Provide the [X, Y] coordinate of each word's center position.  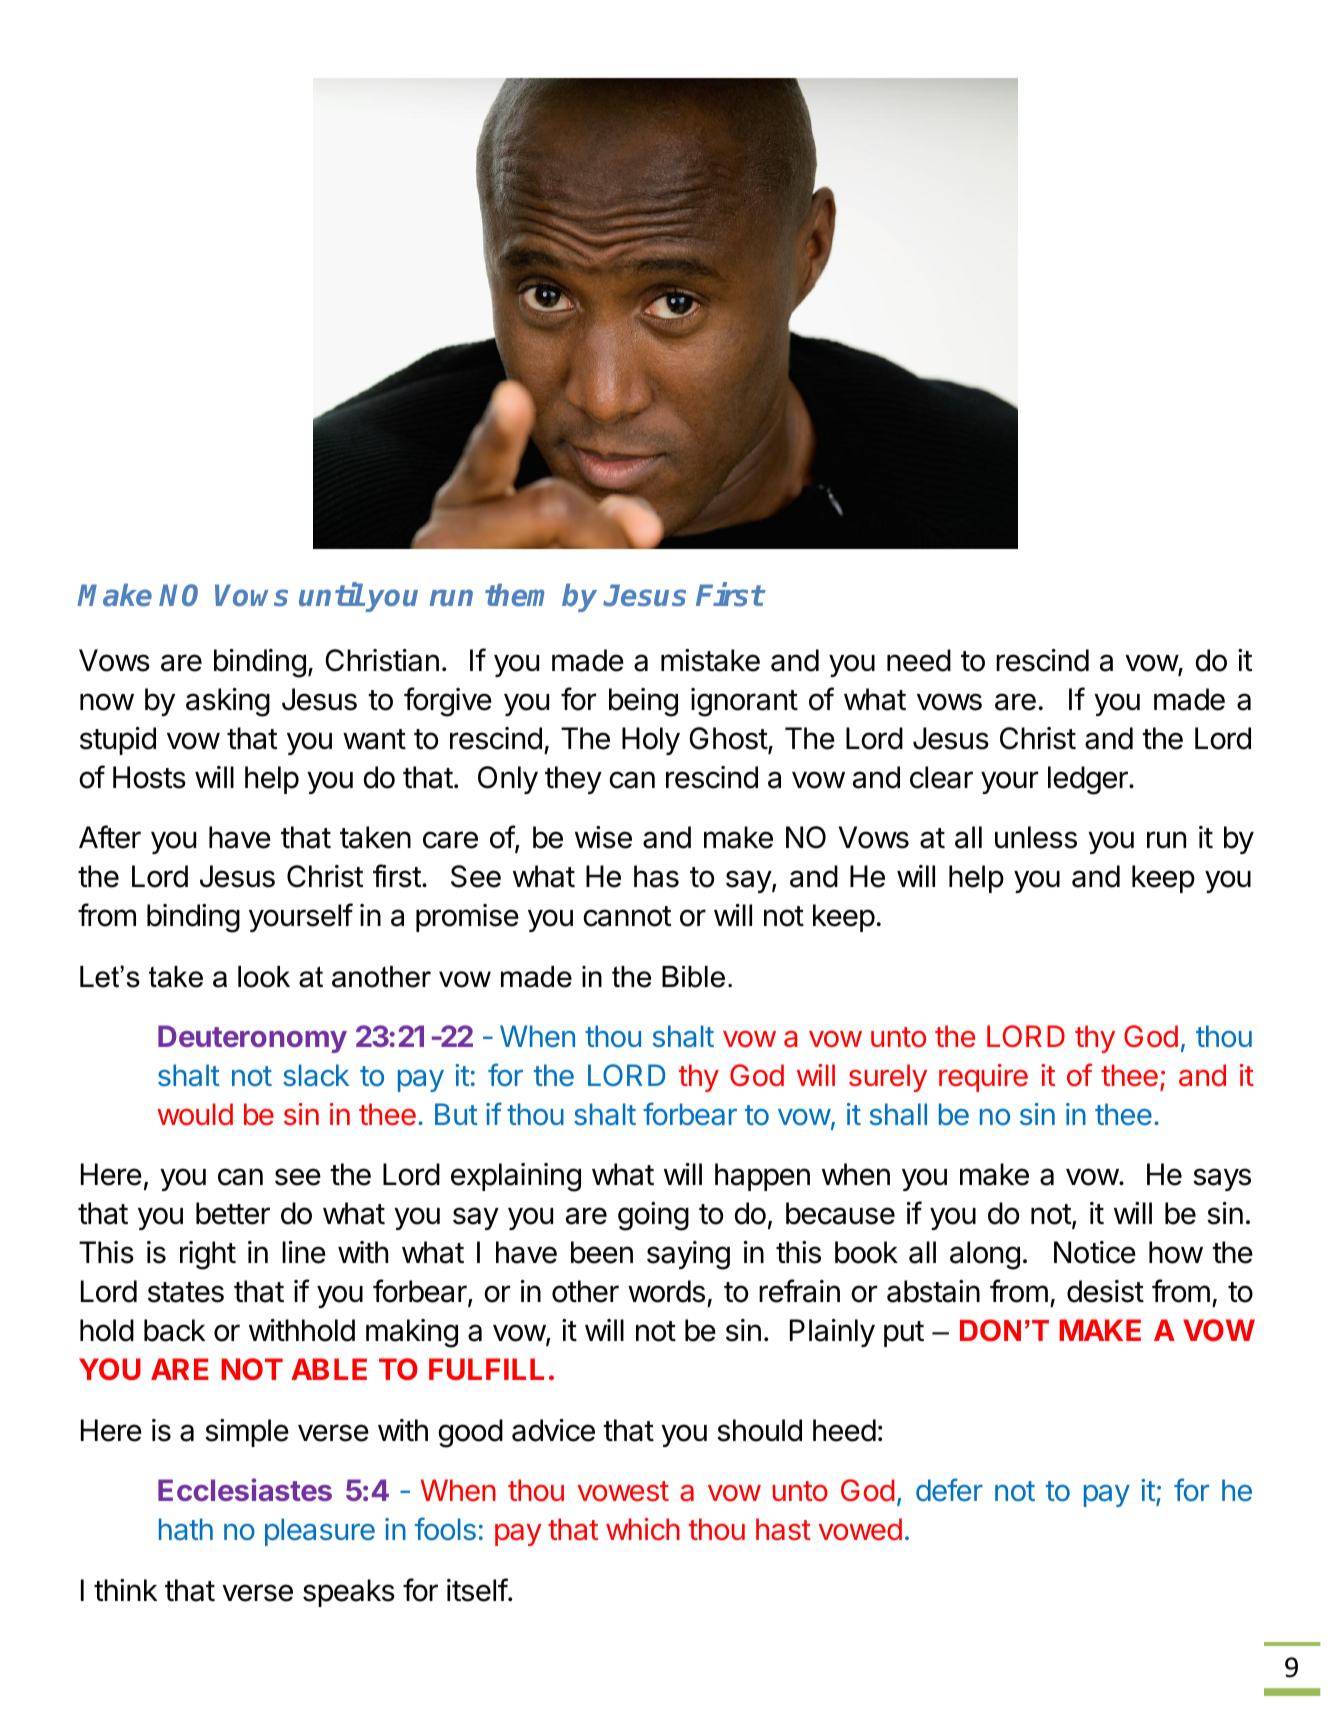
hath [186, 1529]
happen [762, 1177]
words [666, 1291]
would [195, 1114]
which [643, 1529]
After [110, 837]
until [331, 594]
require [983, 1078]
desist [1105, 1291]
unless [1036, 837]
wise [603, 837]
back [174, 1330]
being [643, 702]
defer [949, 1490]
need [919, 660]
